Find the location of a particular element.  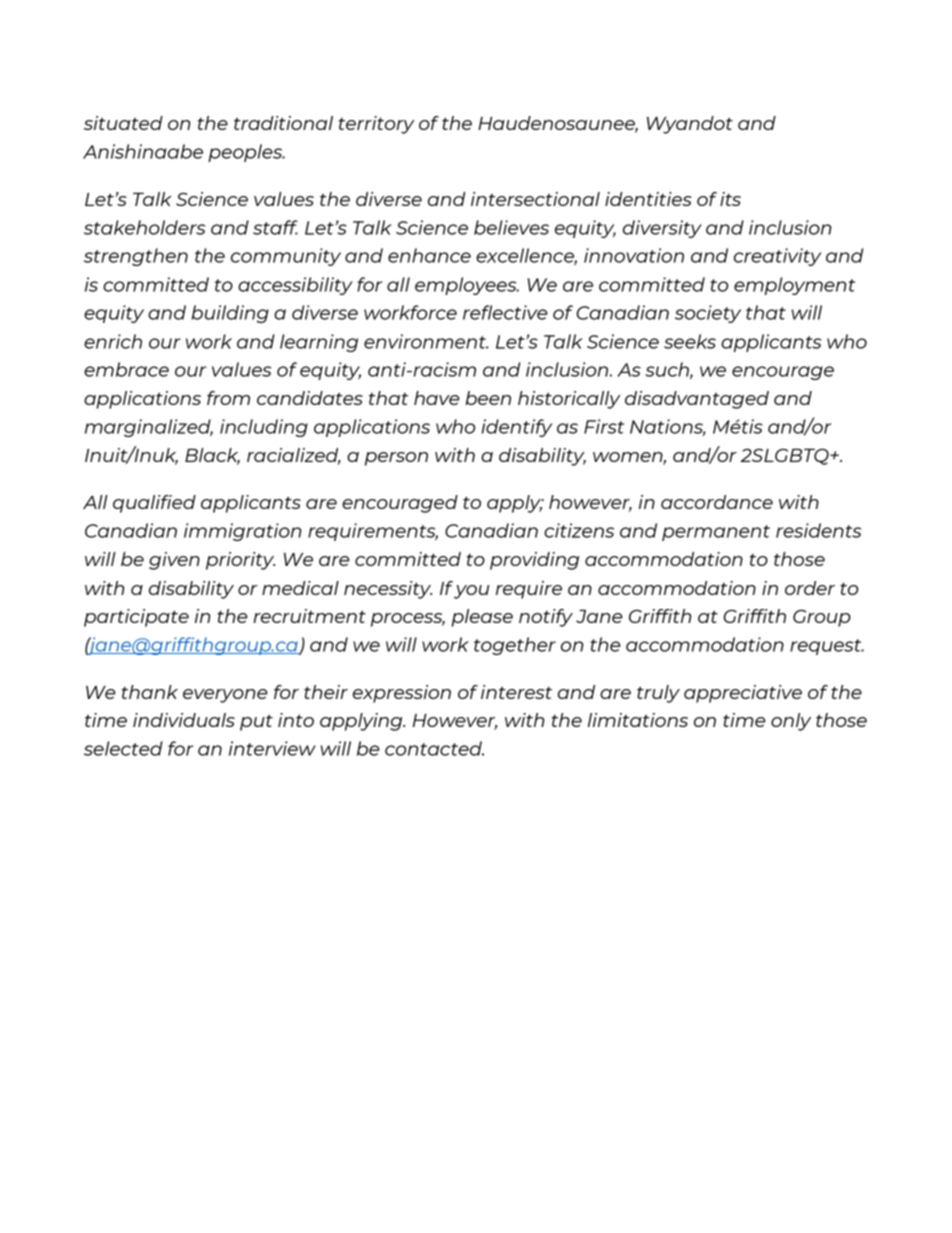

immigration is located at coordinates (242, 532).
